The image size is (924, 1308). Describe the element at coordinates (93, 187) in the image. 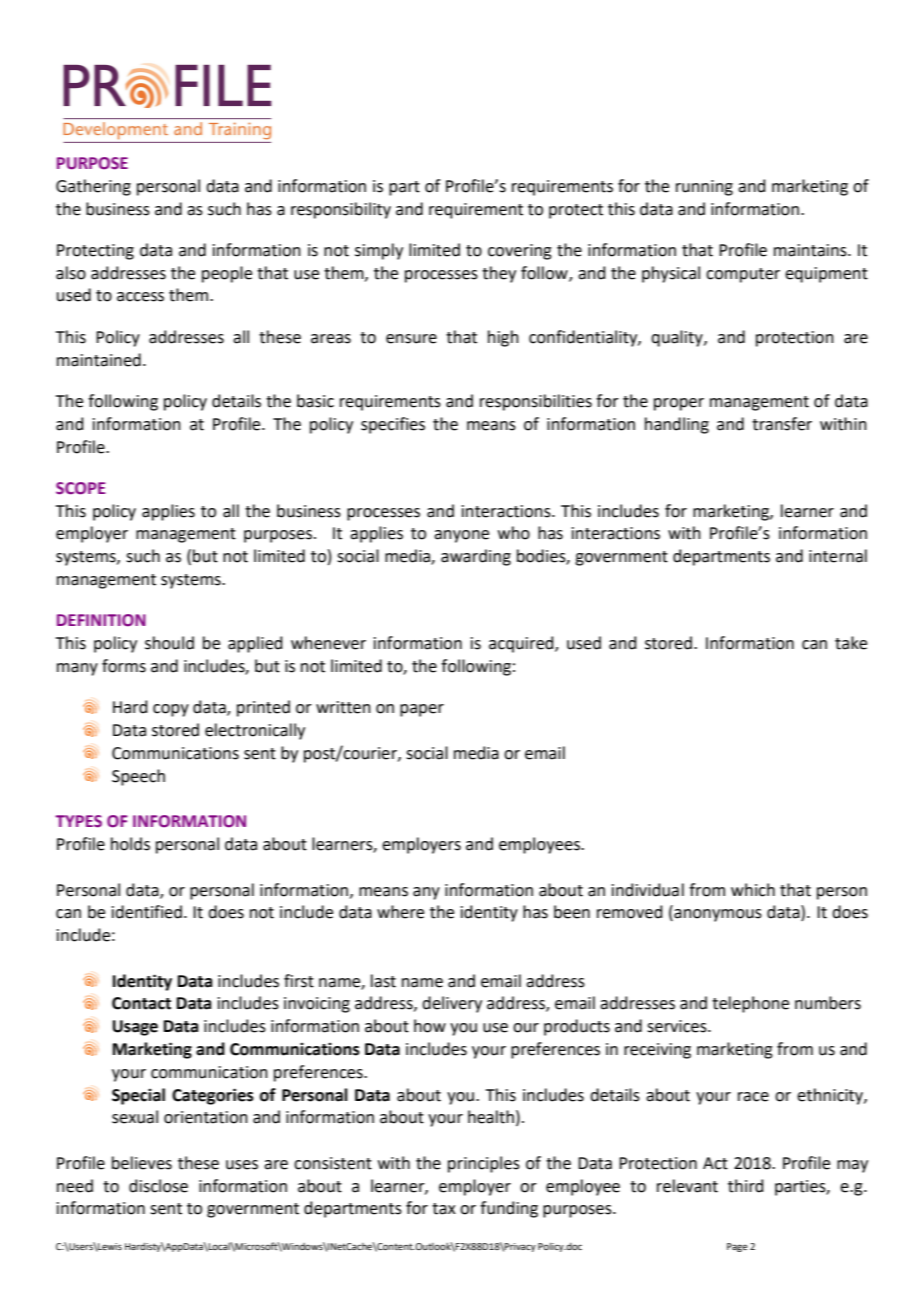

I see `Gathering` at that location.
